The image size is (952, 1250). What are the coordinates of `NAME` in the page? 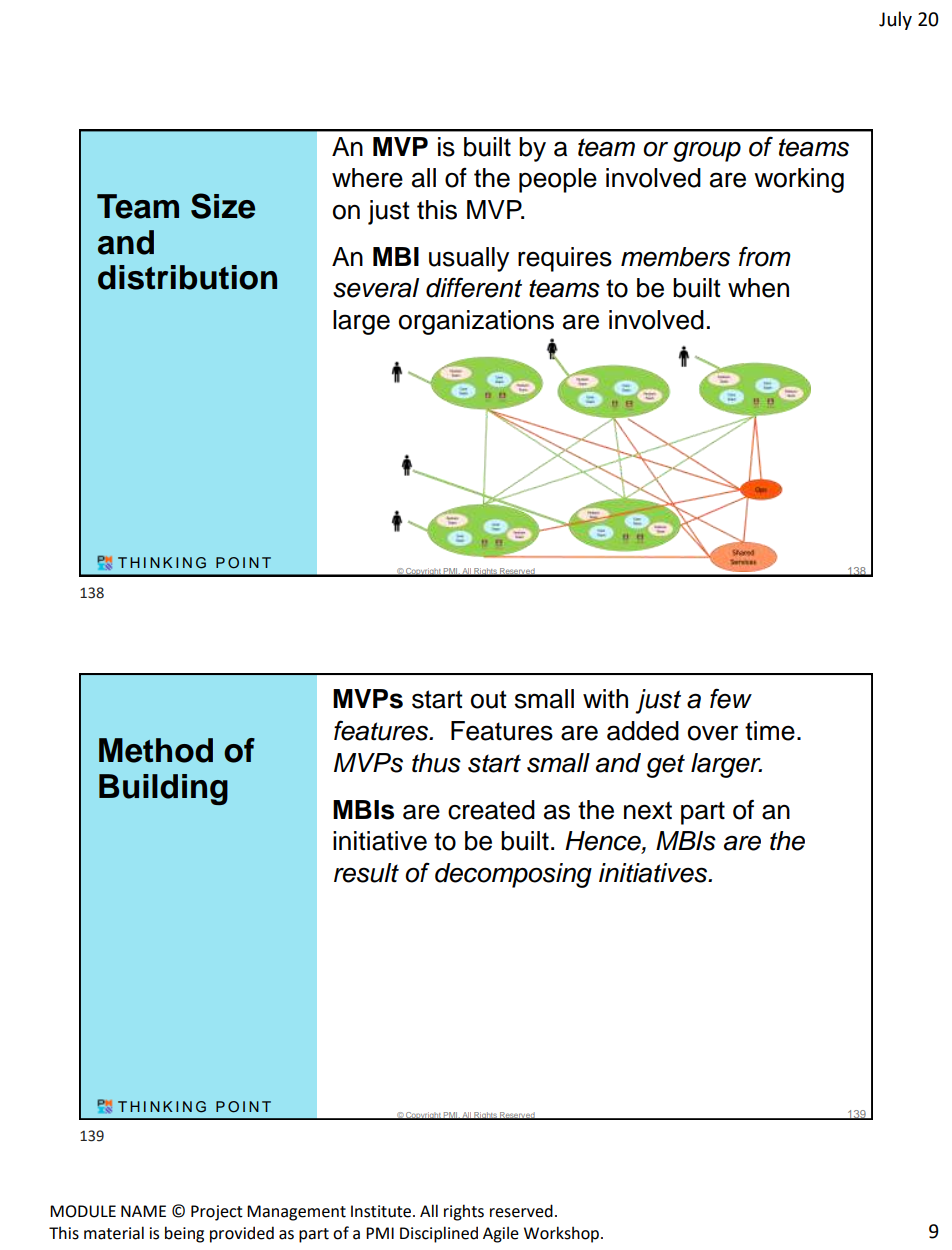 It's located at (143, 1211).
